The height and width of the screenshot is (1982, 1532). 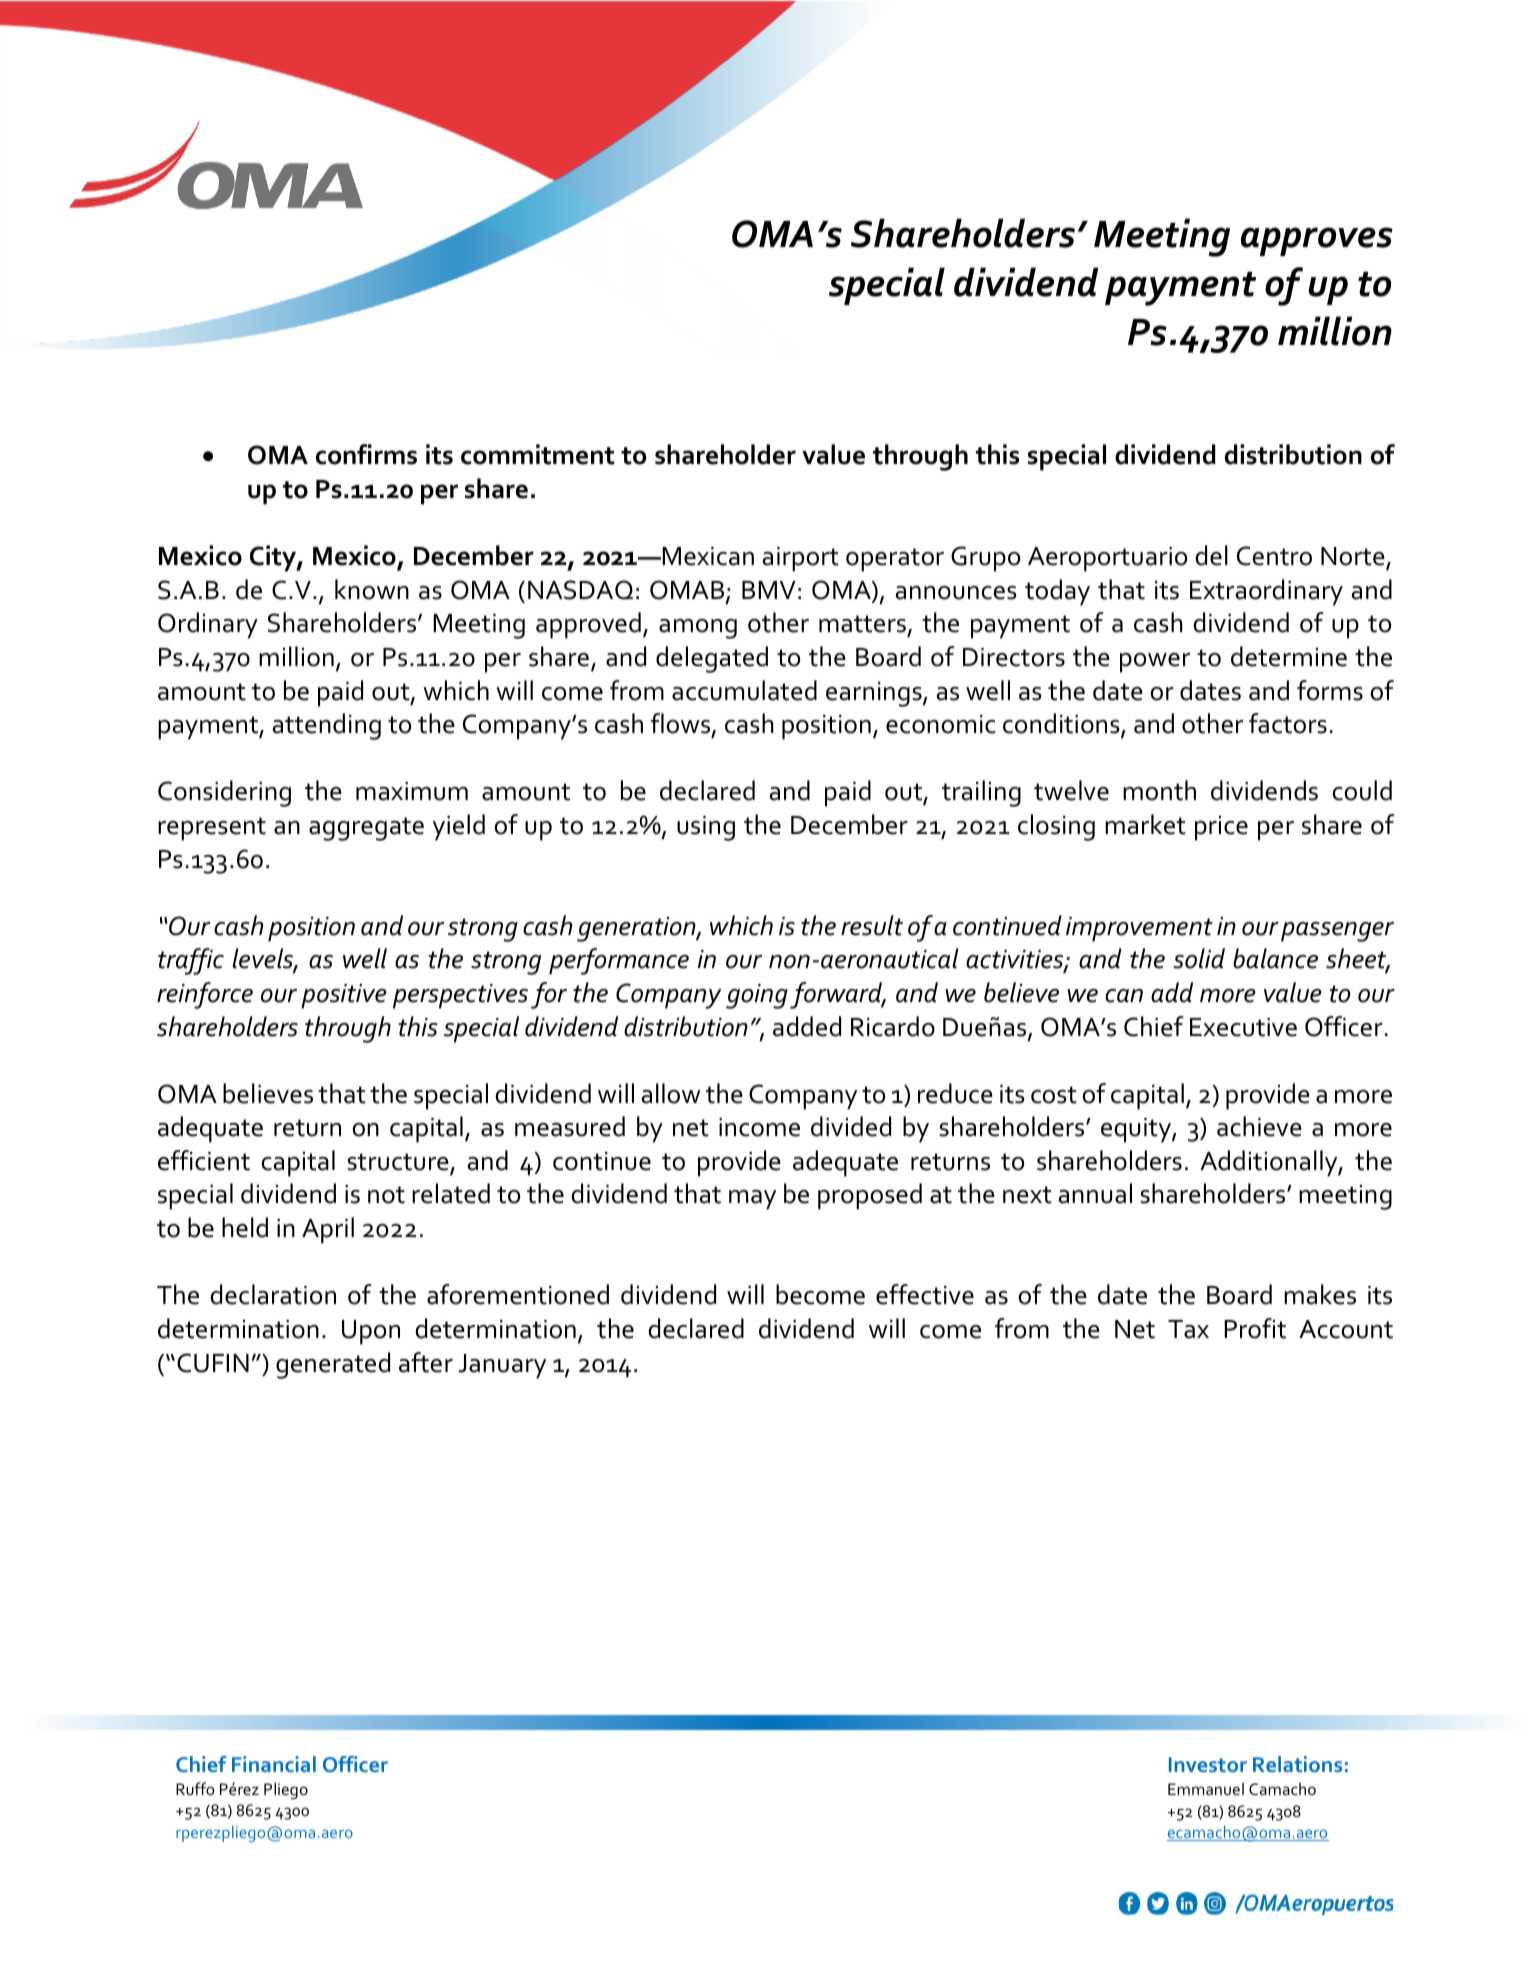 I want to click on known, so click(x=372, y=589).
